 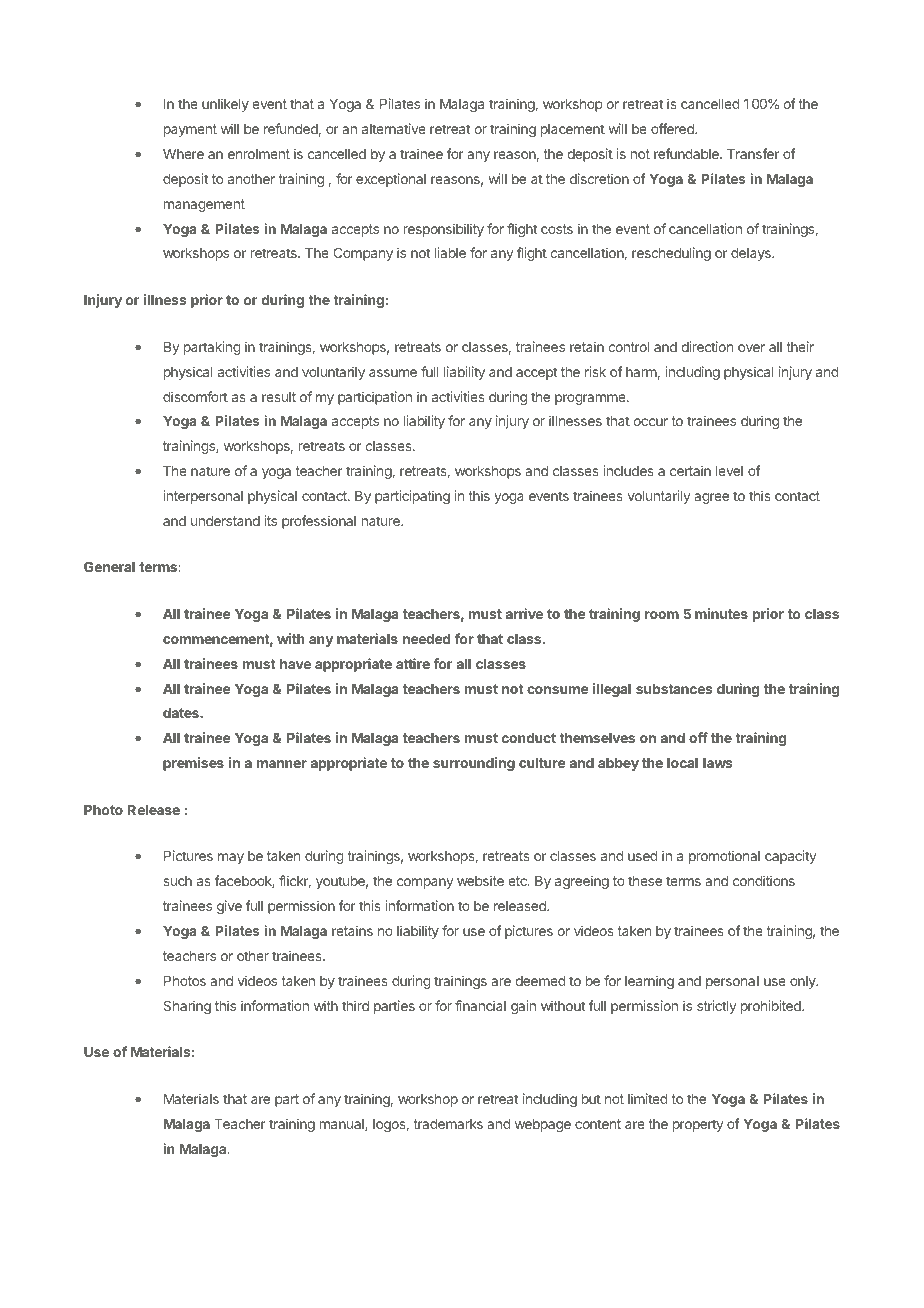 What do you see at coordinates (393, 373) in the image?
I see `assume` at bounding box center [393, 373].
